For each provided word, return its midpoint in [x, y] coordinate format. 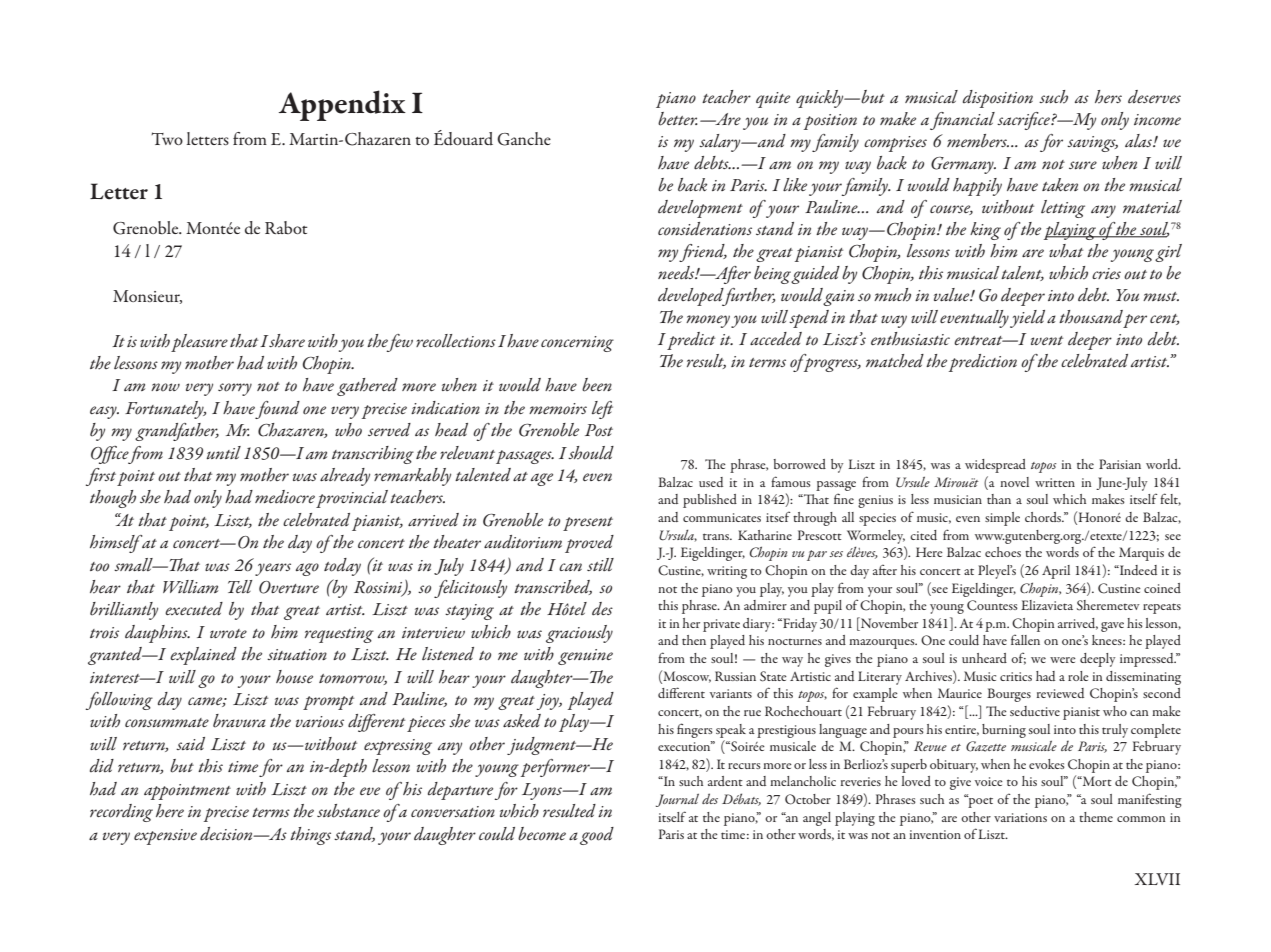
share [287, 341]
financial [962, 121]
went [1047, 340]
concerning [577, 344]
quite [773, 100]
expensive [165, 837]
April [1056, 572]
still [600, 564]
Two [167, 138]
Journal [677, 800]
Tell [240, 587]
